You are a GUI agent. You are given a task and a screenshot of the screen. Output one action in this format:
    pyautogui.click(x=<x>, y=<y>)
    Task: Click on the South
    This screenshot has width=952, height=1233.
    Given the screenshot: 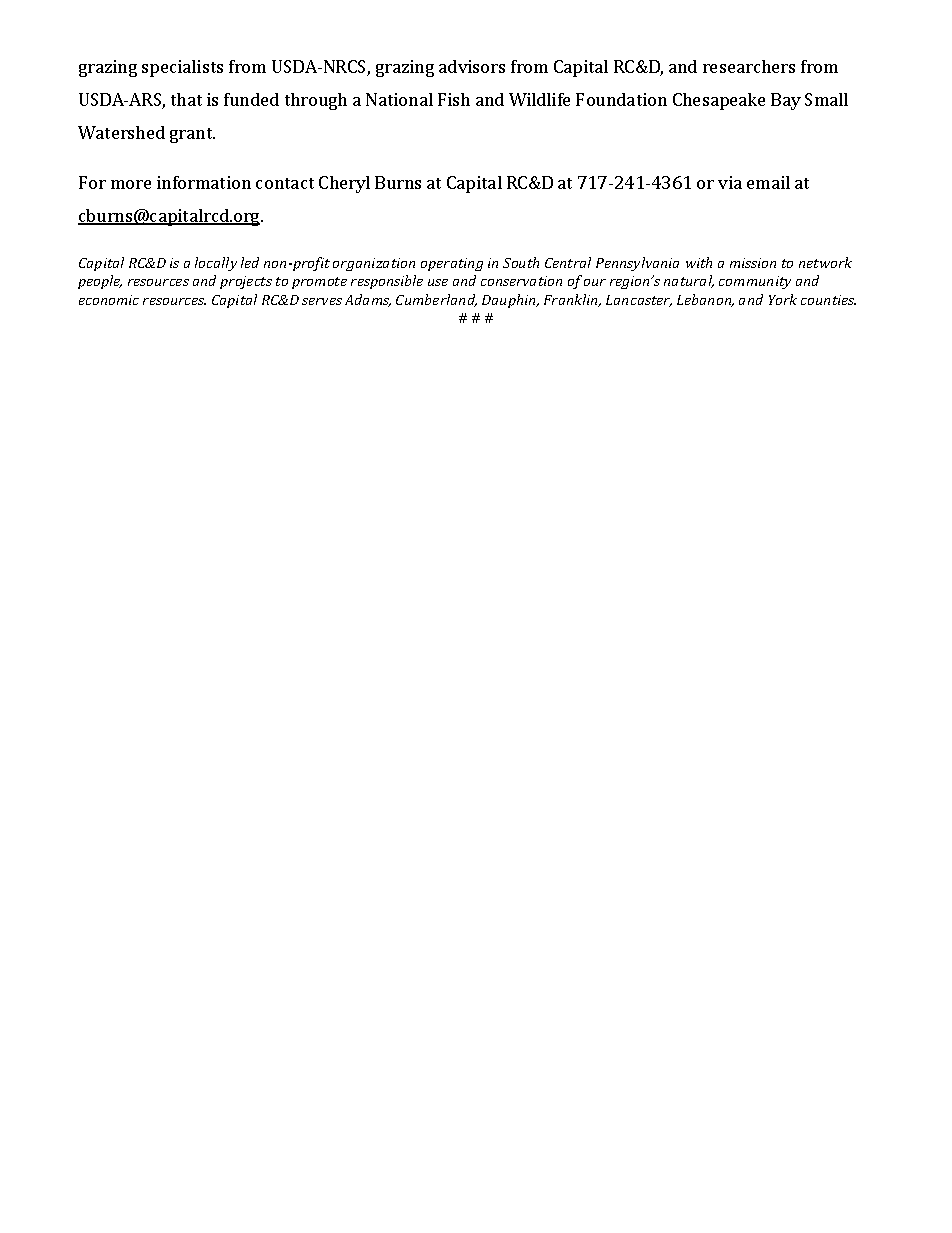 What is the action you would take?
    pyautogui.click(x=521, y=262)
